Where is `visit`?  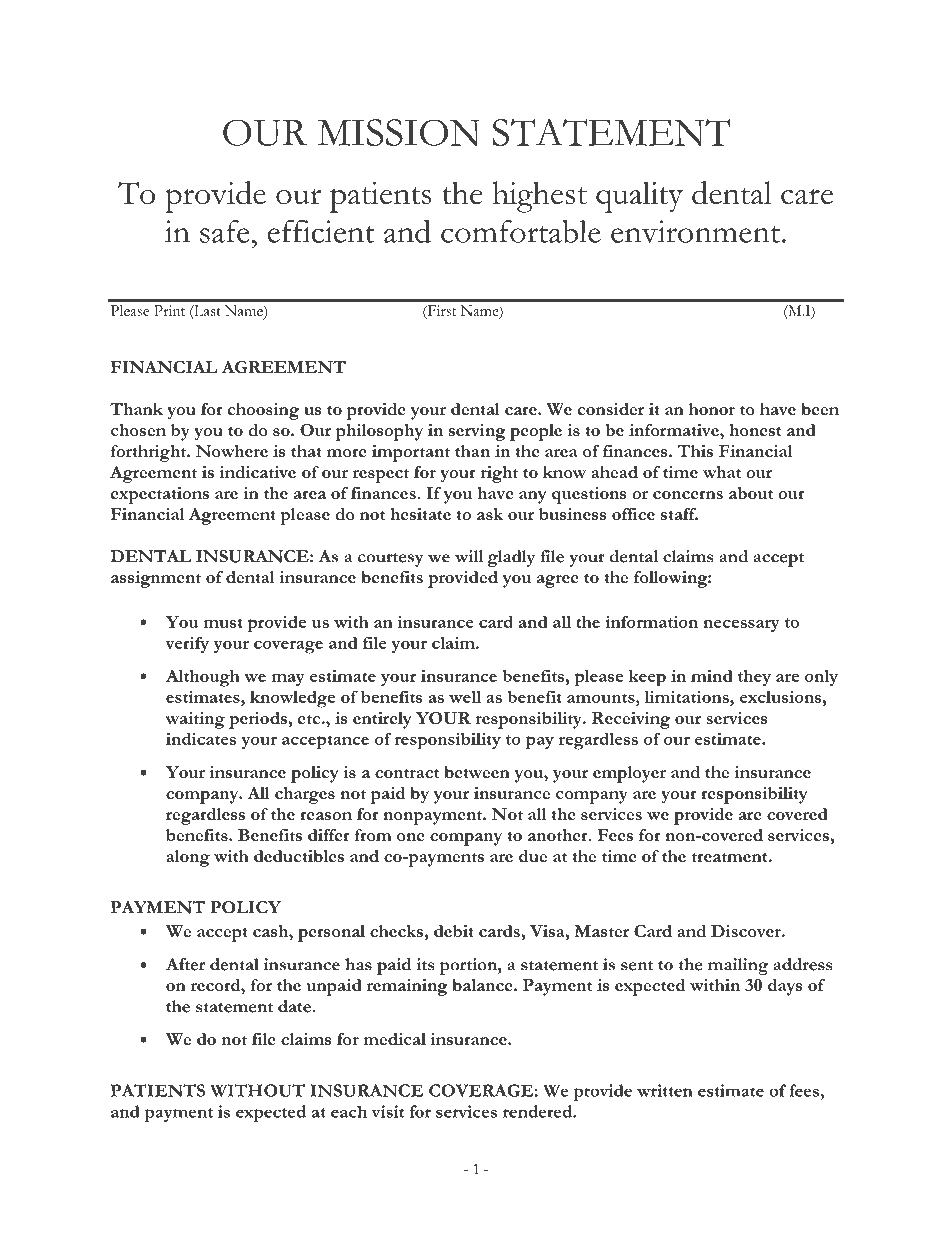
visit is located at coordinates (387, 1111).
